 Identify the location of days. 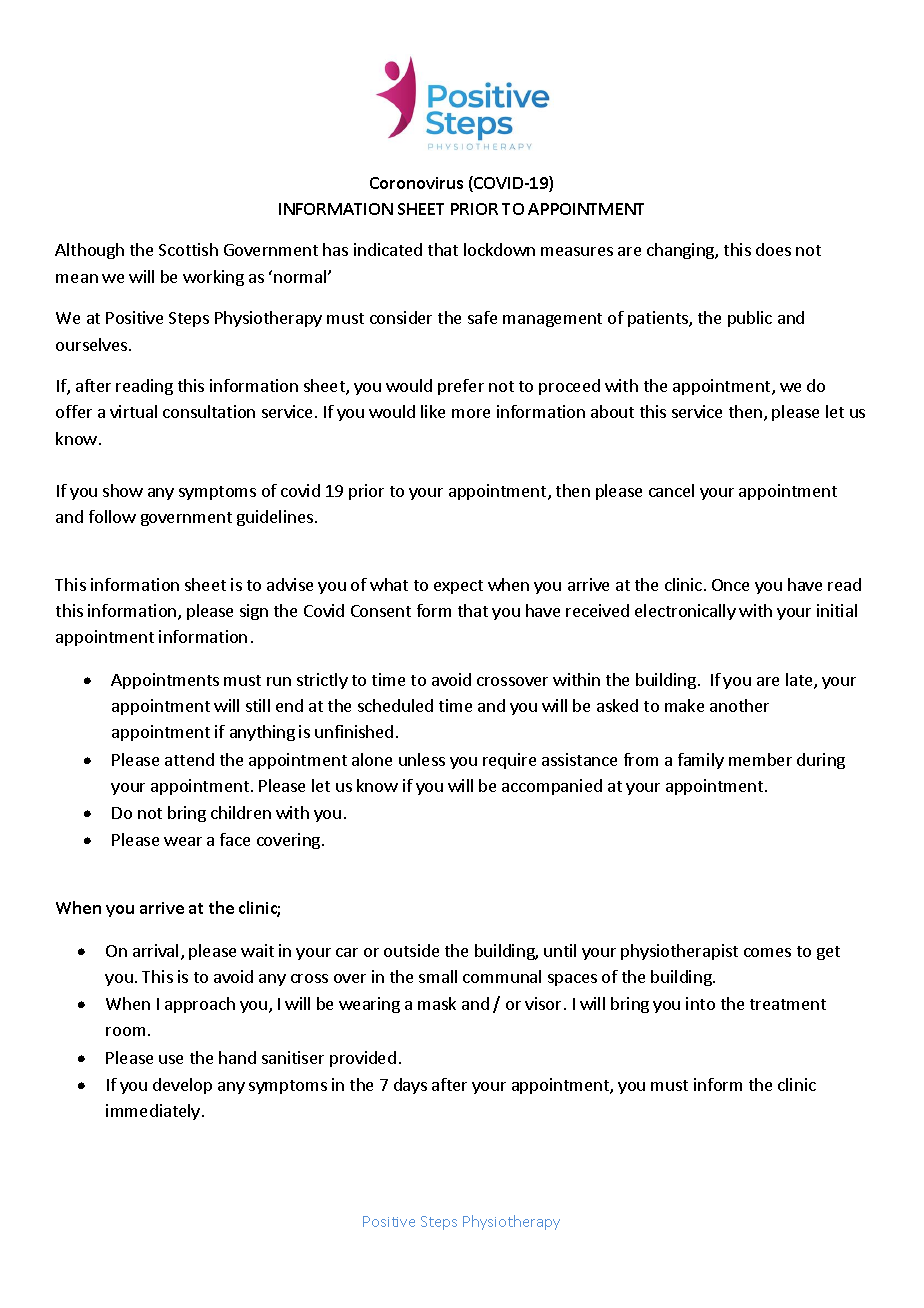
(410, 1086).
